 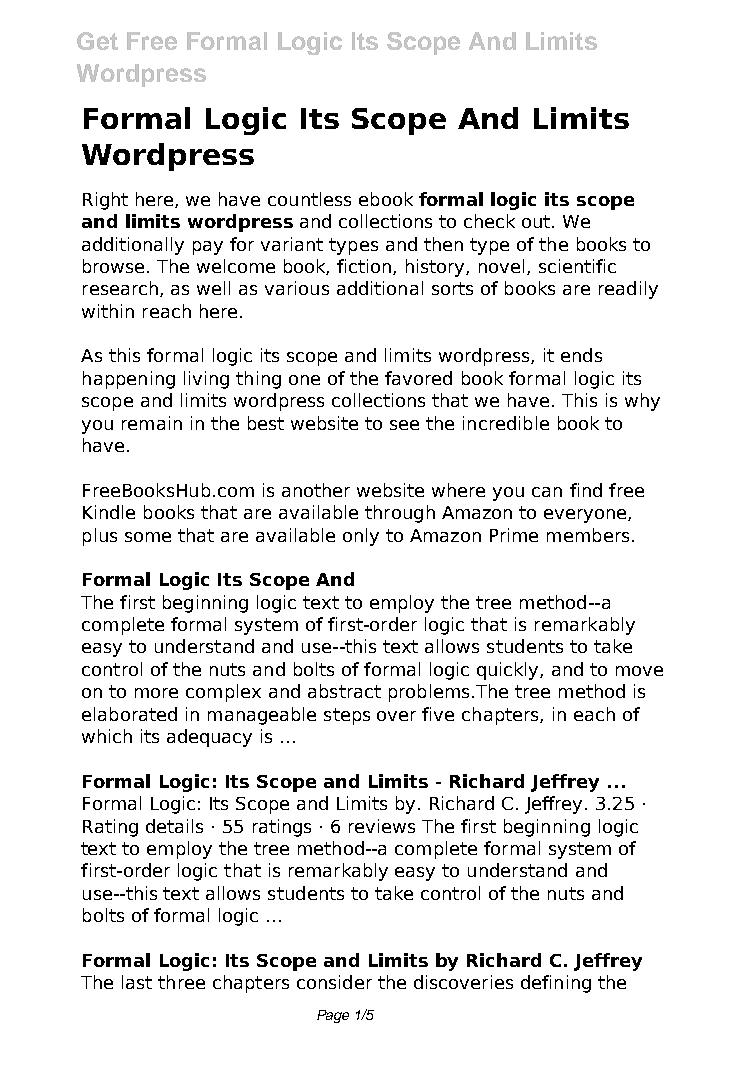 I want to click on consider, so click(x=334, y=982).
